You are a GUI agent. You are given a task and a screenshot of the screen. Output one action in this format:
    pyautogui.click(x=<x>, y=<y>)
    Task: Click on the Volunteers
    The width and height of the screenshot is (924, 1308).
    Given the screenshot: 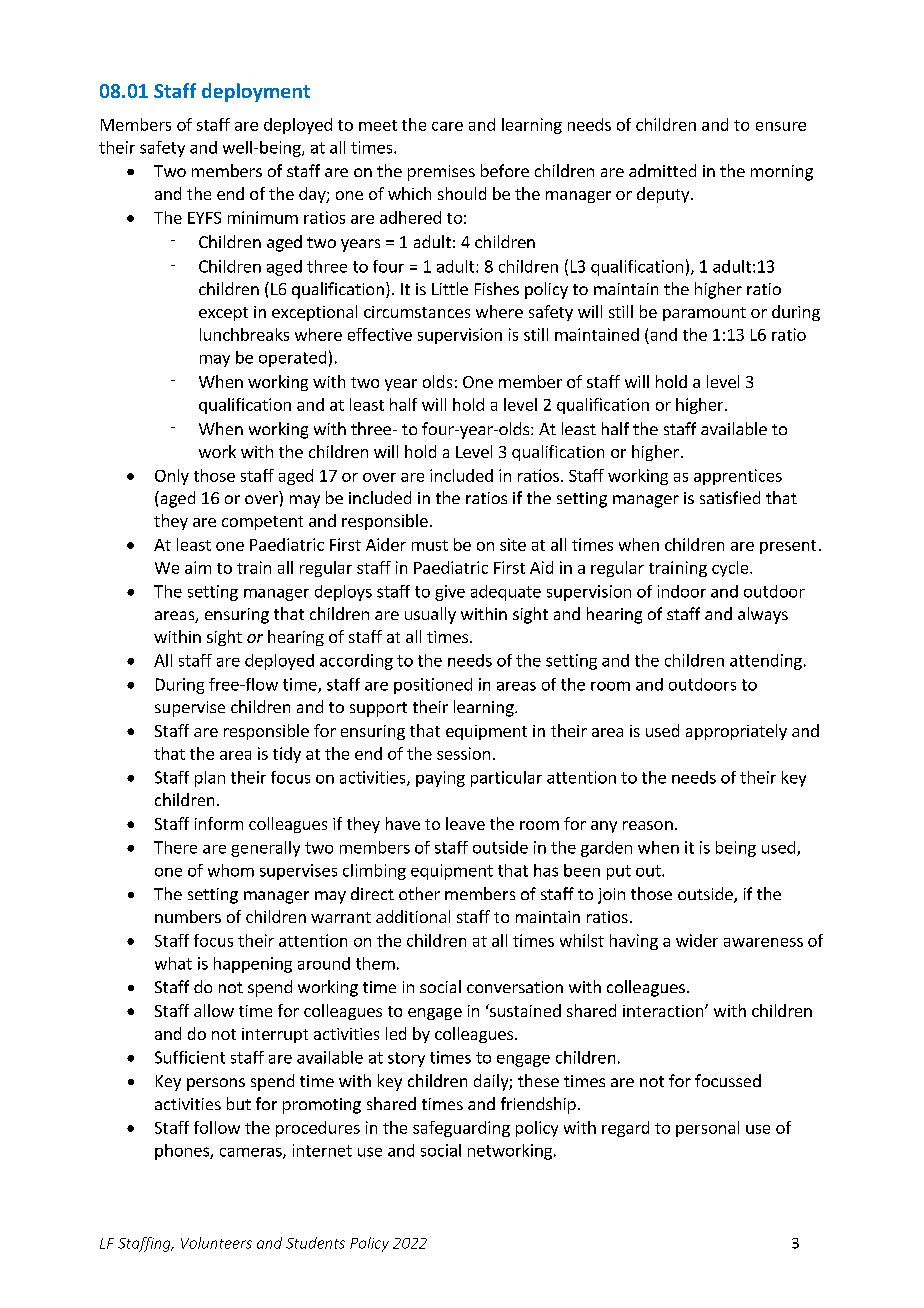 What is the action you would take?
    pyautogui.click(x=216, y=1243)
